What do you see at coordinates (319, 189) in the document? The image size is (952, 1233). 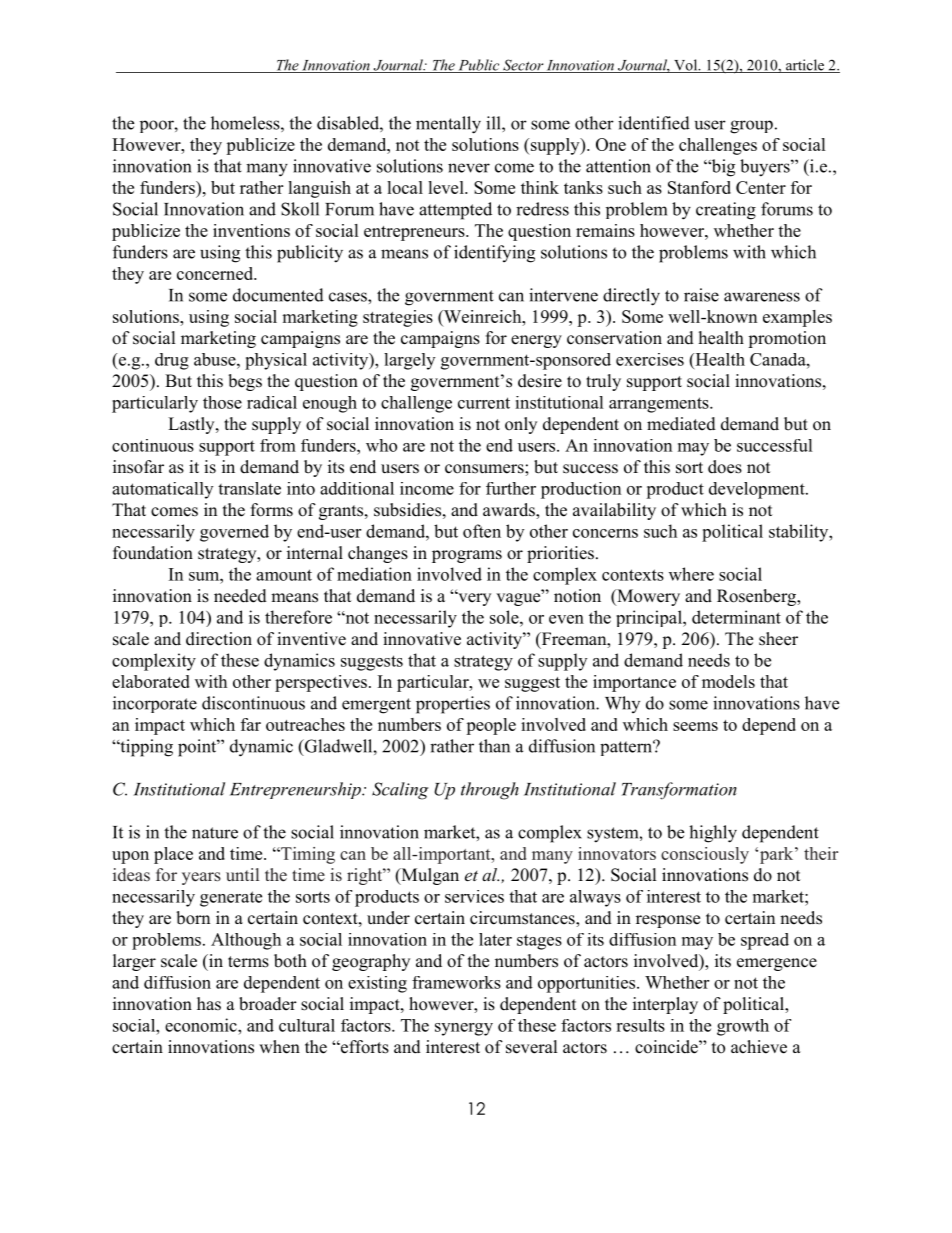 I see `languish` at bounding box center [319, 189].
